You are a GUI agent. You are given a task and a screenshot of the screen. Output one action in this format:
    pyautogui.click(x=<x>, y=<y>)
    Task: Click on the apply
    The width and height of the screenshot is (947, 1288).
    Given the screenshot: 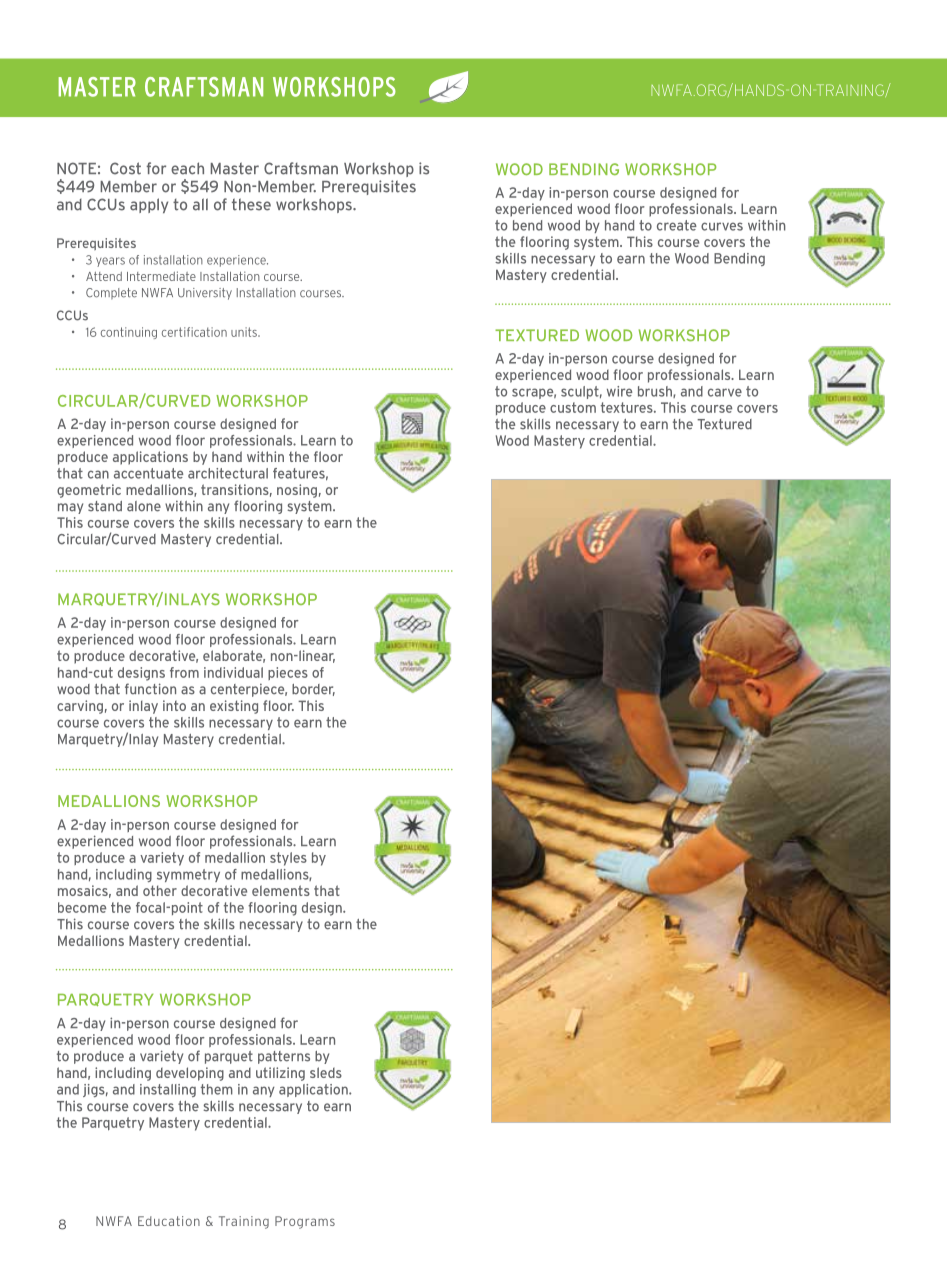 What is the action you would take?
    pyautogui.click(x=149, y=205)
